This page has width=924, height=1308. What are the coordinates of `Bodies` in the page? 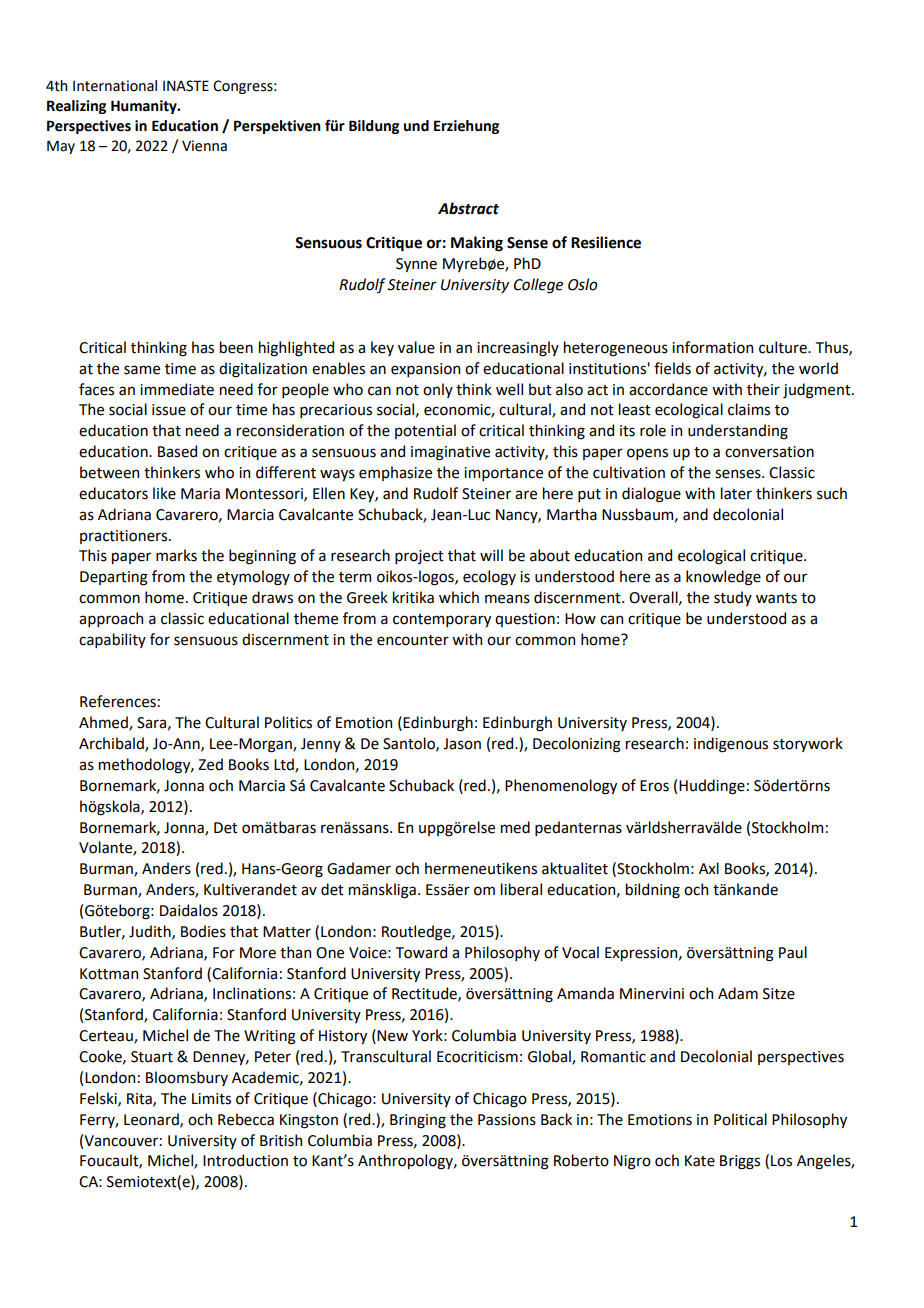 It's located at (203, 931).
